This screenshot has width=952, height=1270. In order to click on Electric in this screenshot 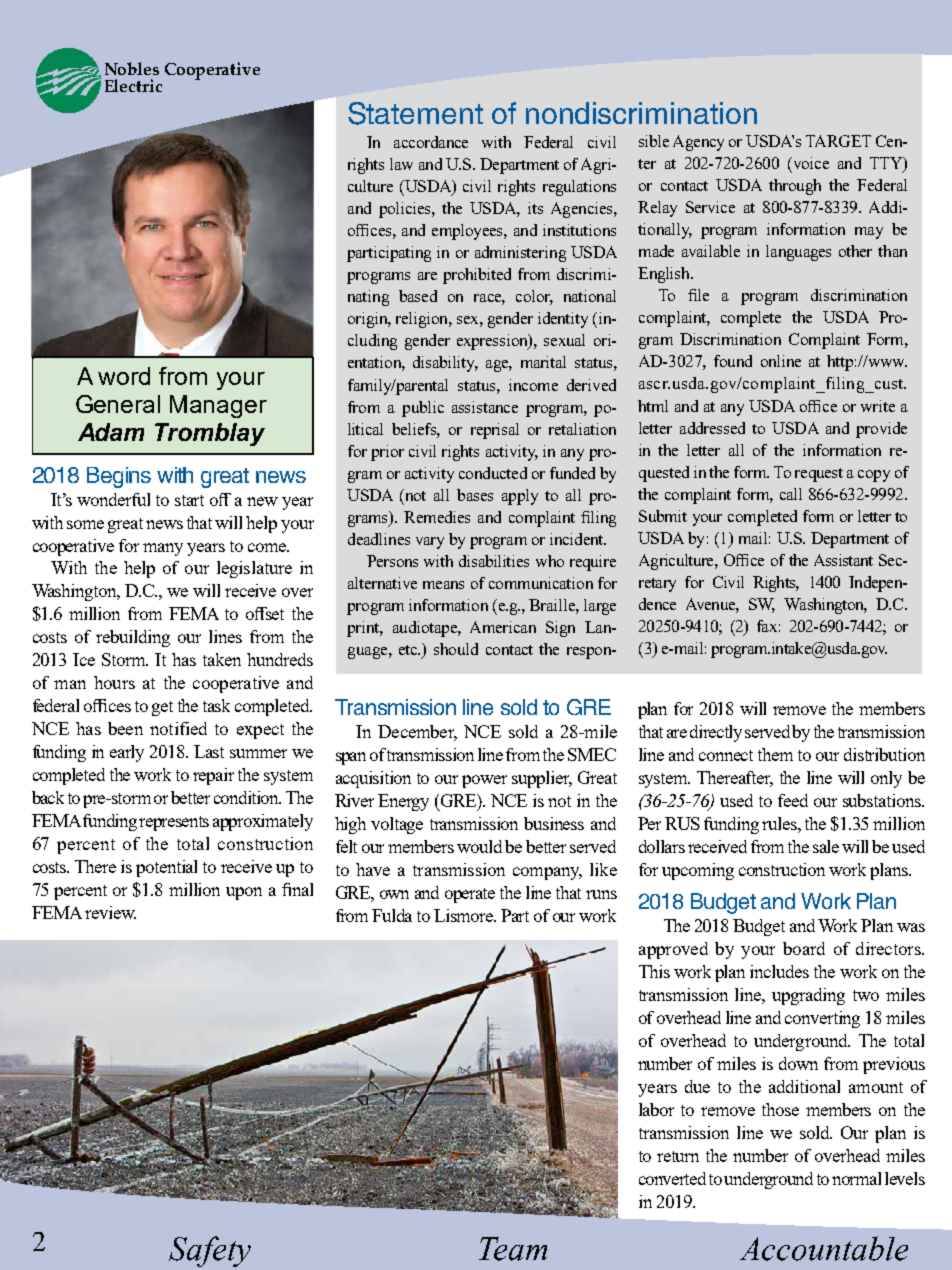, I will do `click(133, 85)`.
